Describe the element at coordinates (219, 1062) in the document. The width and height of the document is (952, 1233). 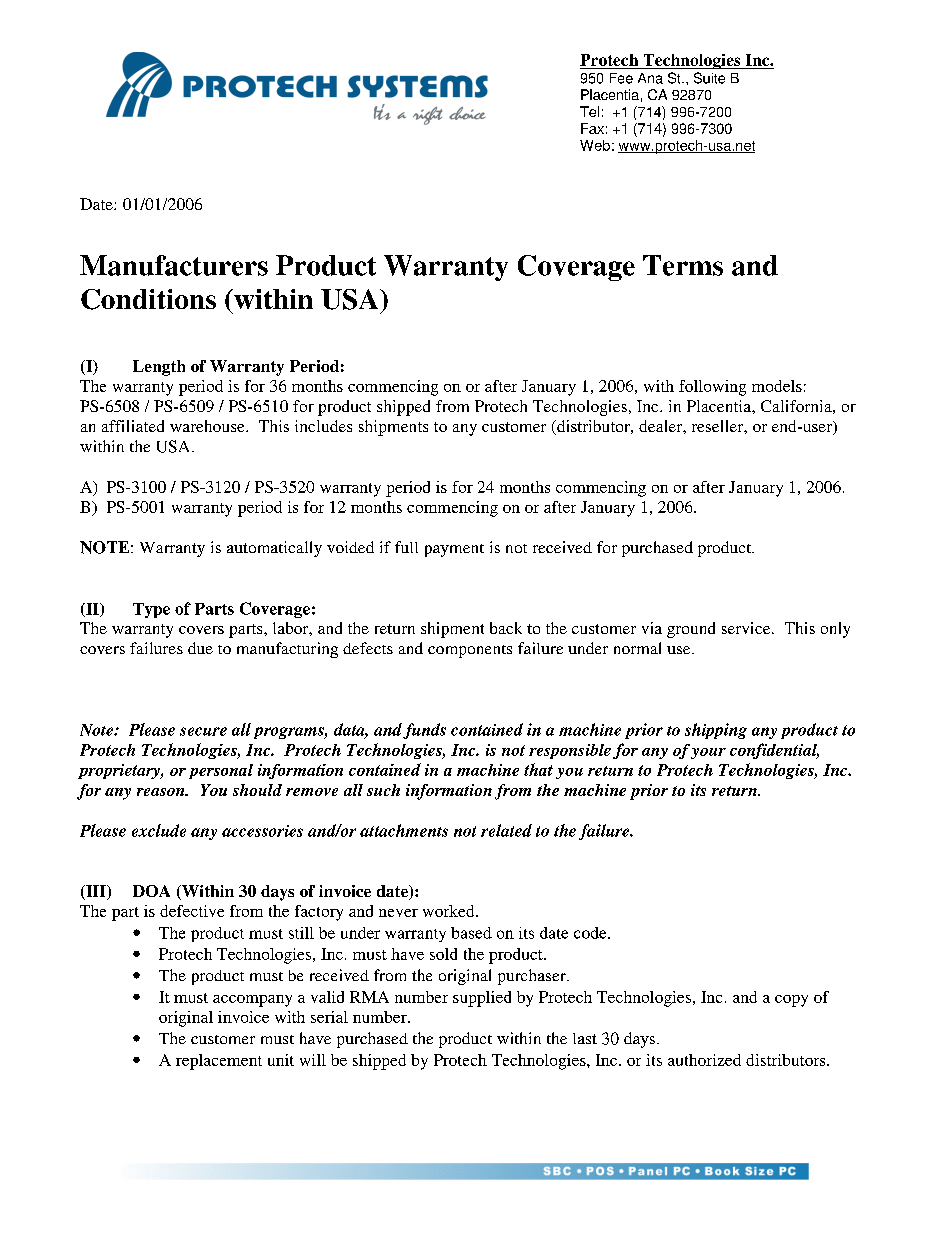
I see `replacement` at that location.
